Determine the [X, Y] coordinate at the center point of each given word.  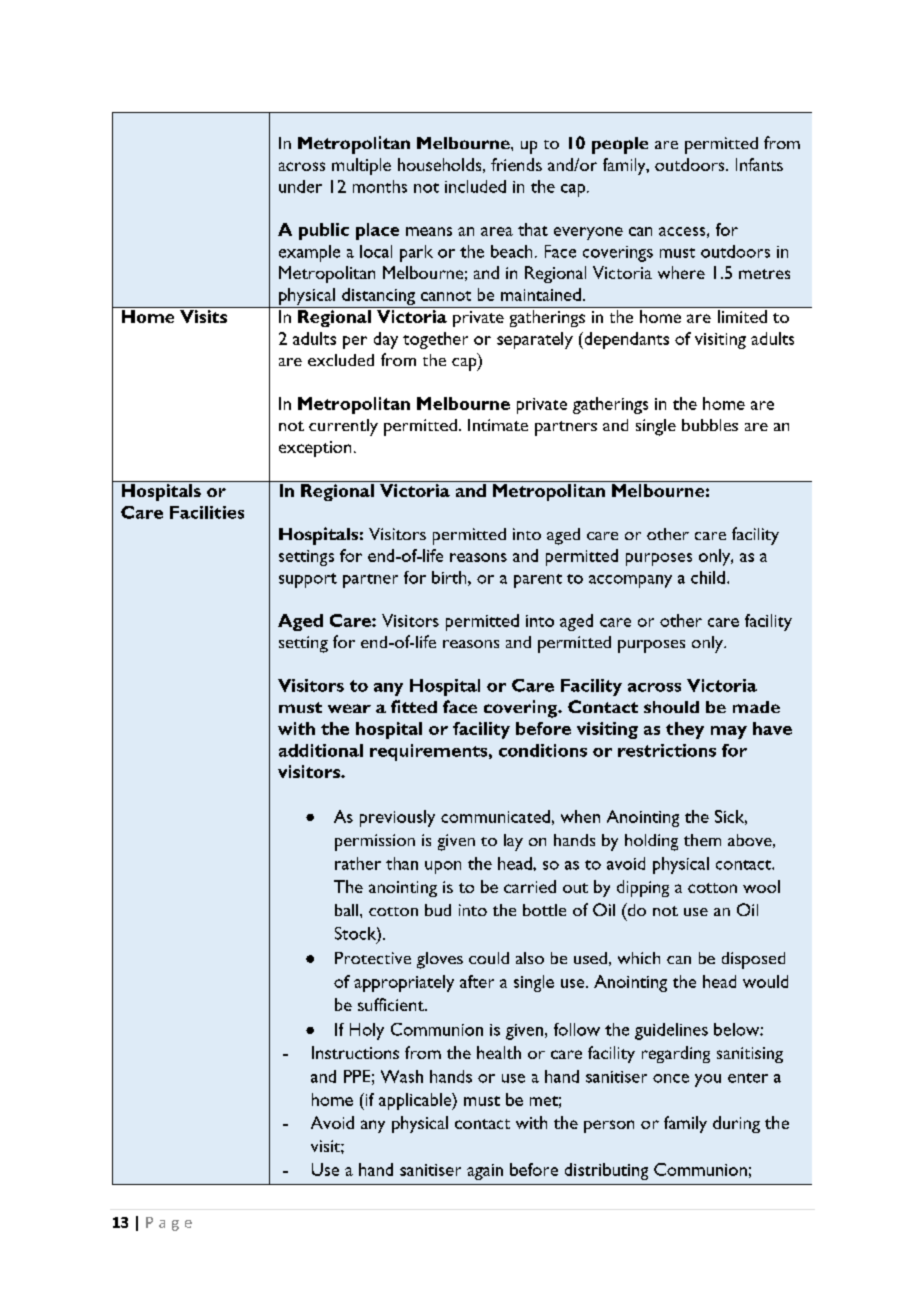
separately [535, 340]
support [308, 580]
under [300, 186]
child [708, 577]
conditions [543, 750]
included [475, 186]
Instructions [355, 1052]
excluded [341, 360]
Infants [759, 164]
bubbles [710, 425]
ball [348, 910]
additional [321, 750]
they [685, 730]
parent [538, 581]
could [489, 958]
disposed [753, 960]
